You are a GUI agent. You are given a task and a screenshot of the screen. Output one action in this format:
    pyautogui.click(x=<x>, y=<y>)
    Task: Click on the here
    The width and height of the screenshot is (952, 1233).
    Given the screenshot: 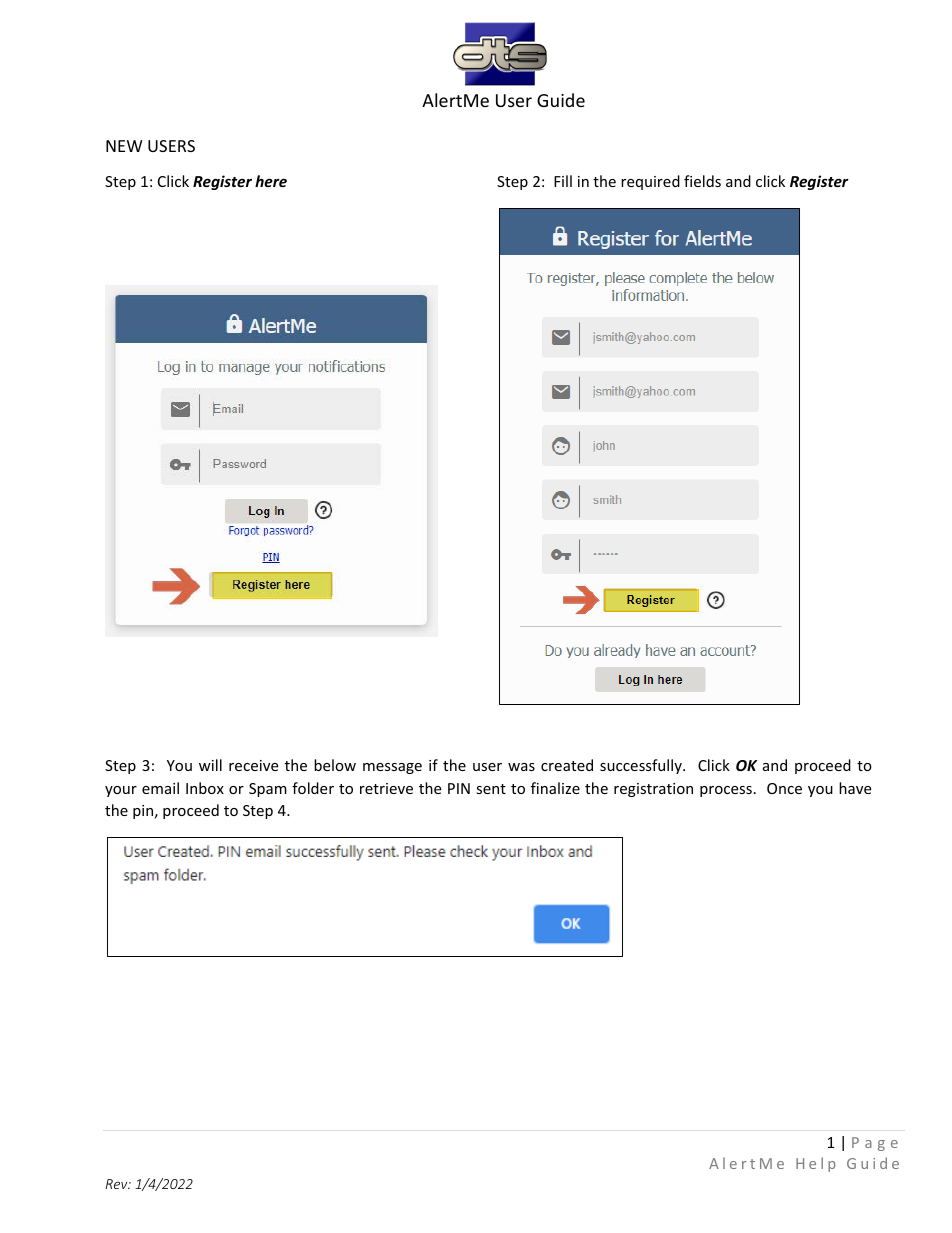 What is the action you would take?
    pyautogui.click(x=271, y=181)
